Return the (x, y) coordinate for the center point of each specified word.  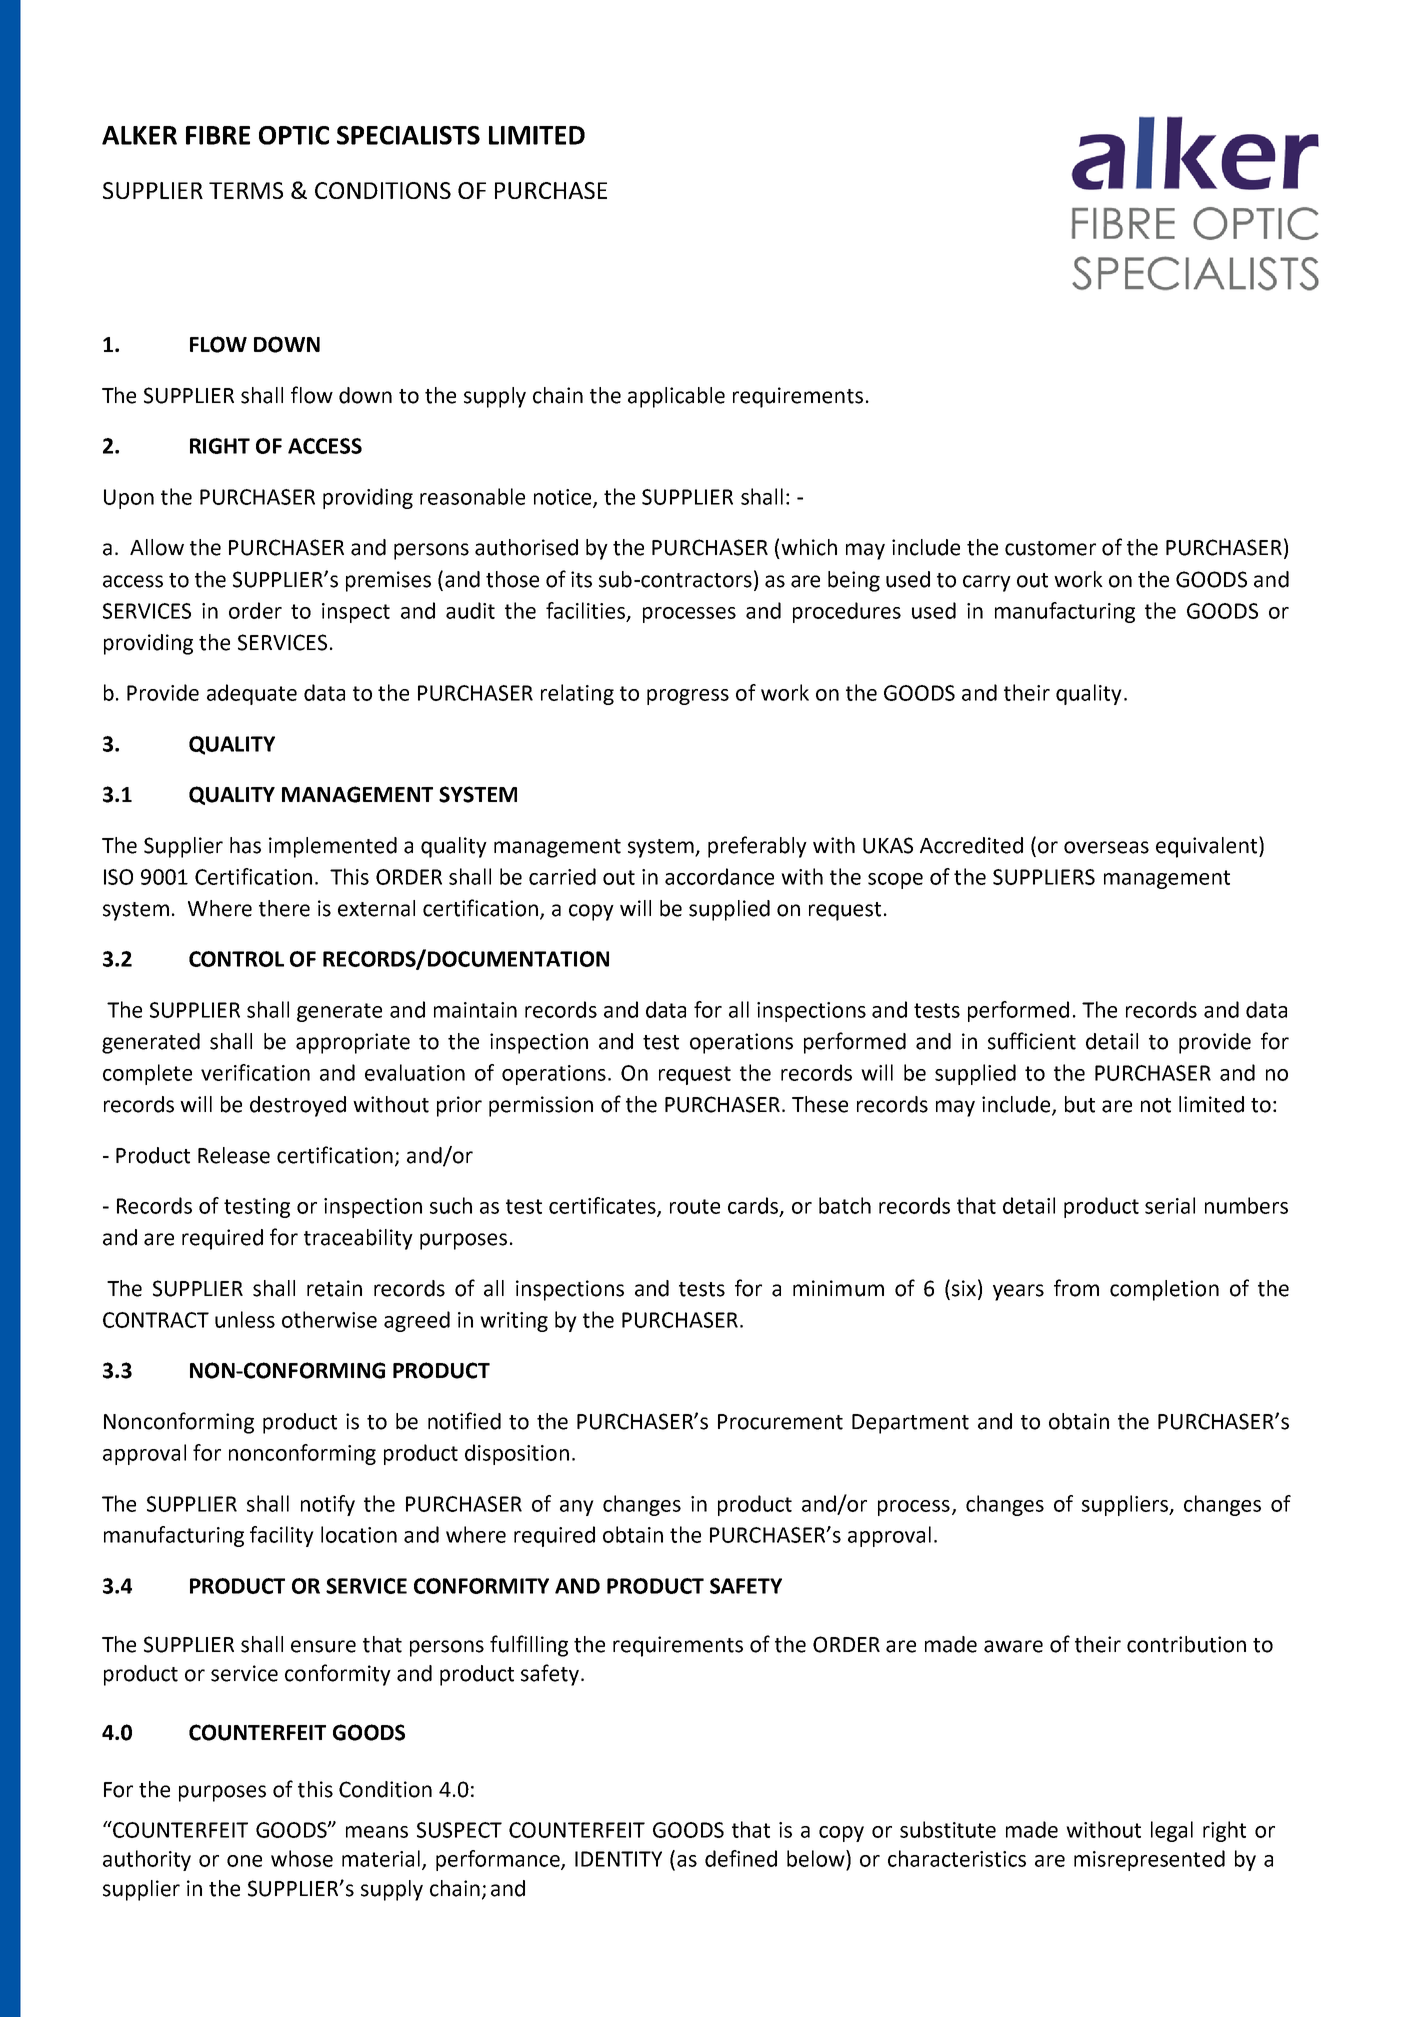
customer (1050, 548)
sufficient (1032, 1041)
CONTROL (236, 959)
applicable (676, 397)
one (244, 1861)
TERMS (246, 190)
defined (741, 1858)
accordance (719, 876)
